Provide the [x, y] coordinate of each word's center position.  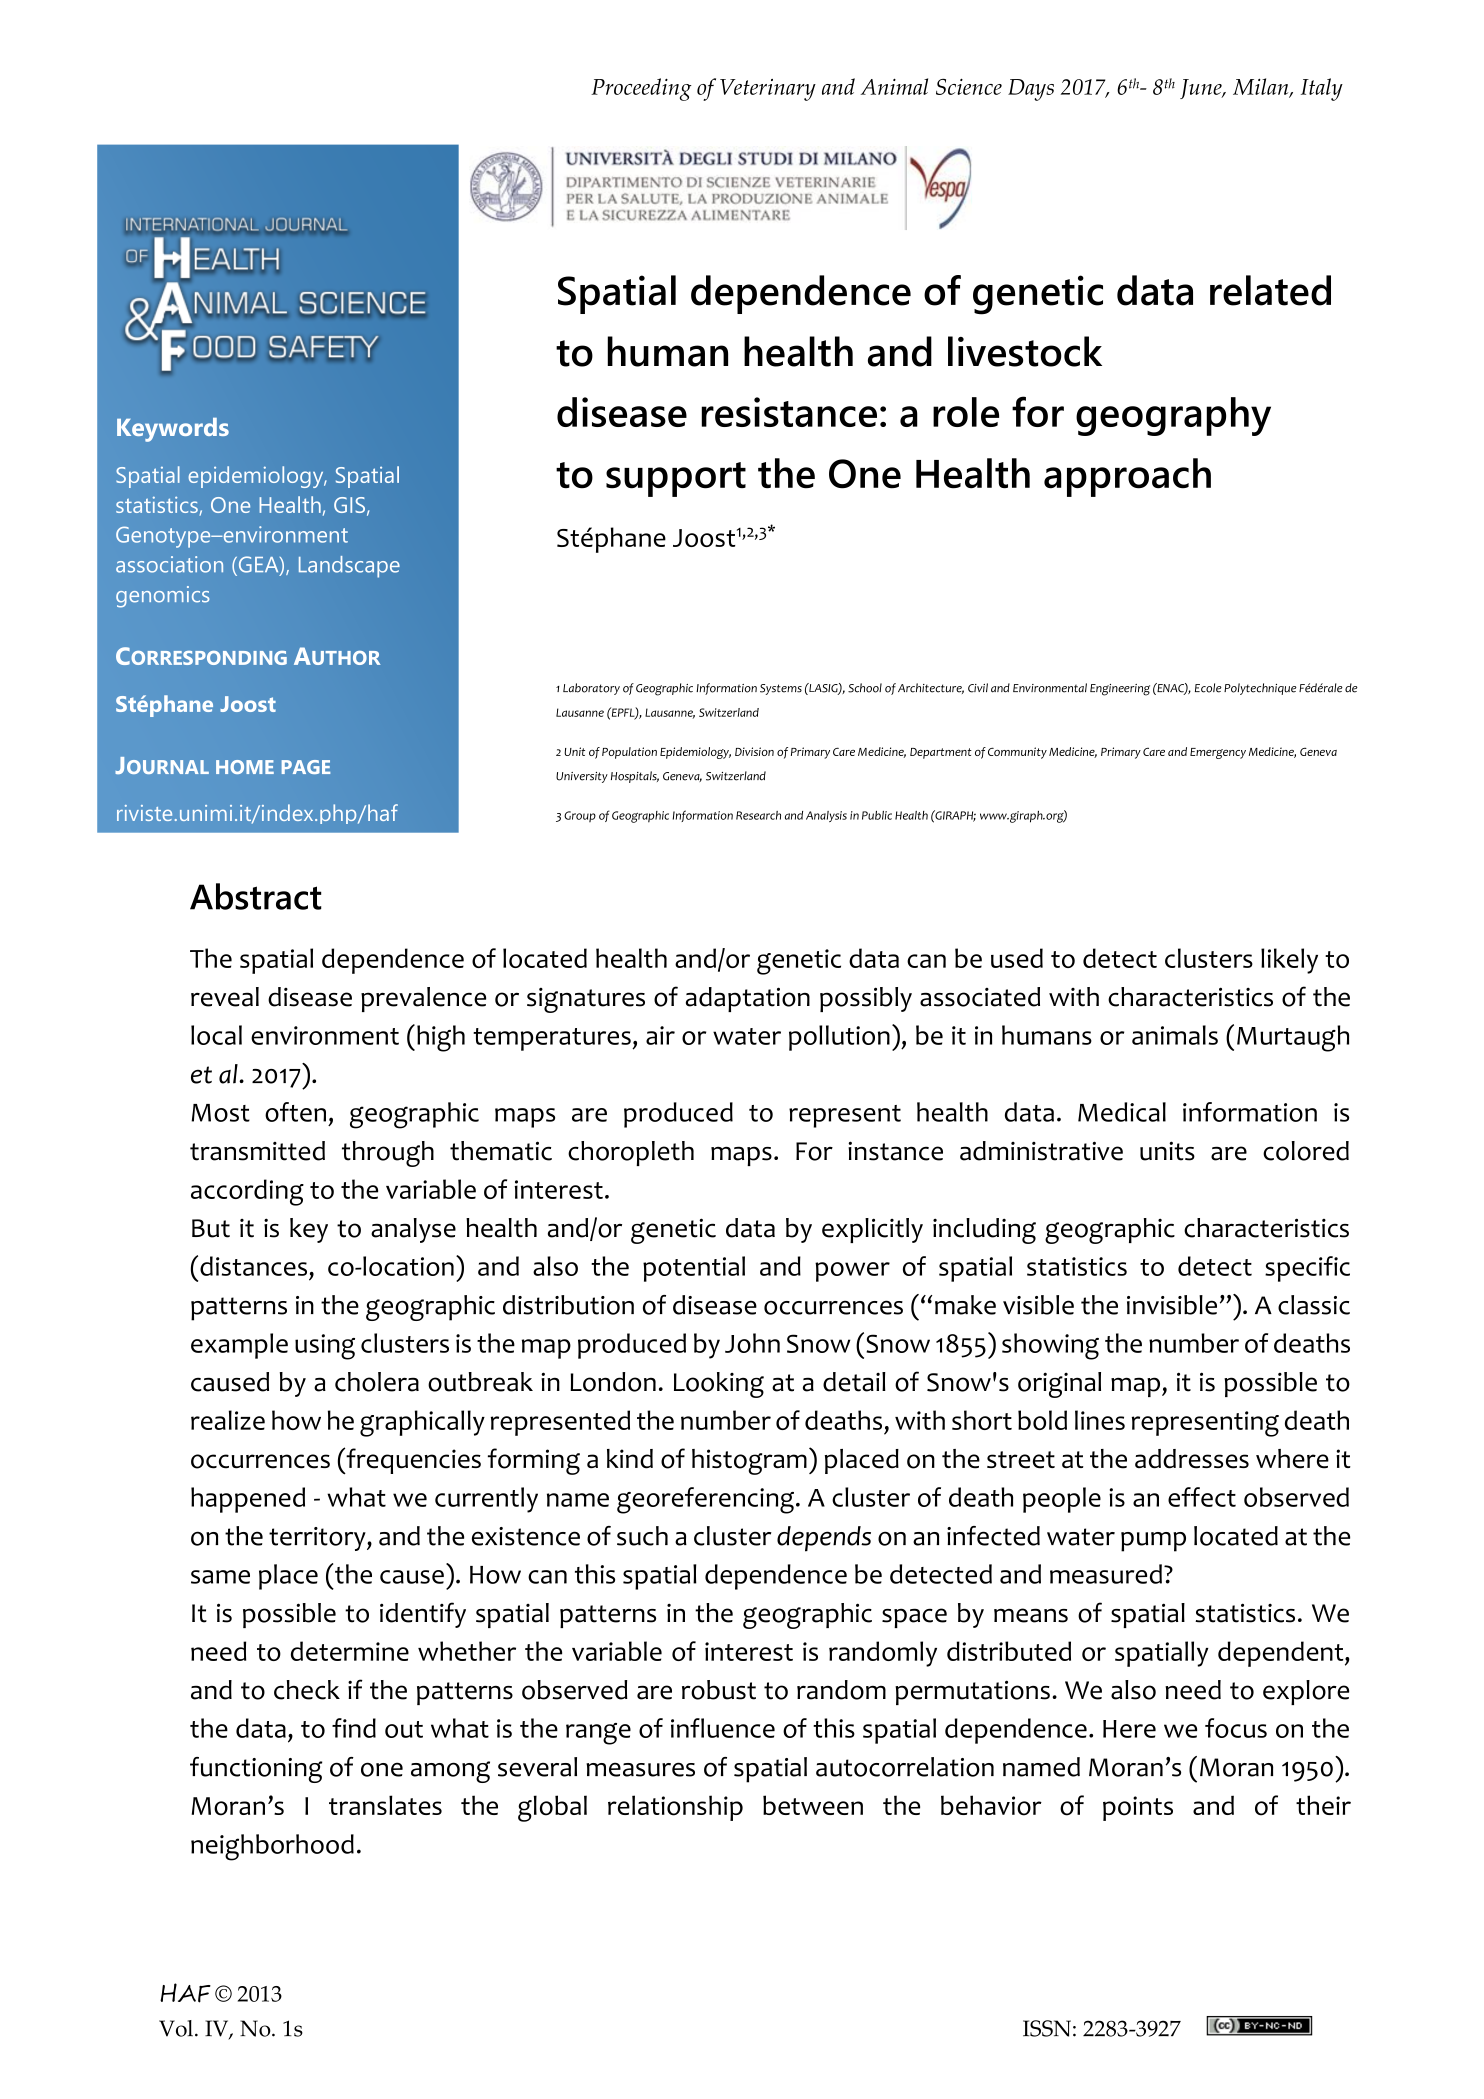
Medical [1122, 1112]
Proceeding [641, 89]
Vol [176, 2028]
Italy [1322, 89]
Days [1031, 90]
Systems [781, 689]
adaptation [748, 999]
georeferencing [707, 1500]
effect [1202, 1497]
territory [318, 1539]
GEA [258, 565]
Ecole [1208, 688]
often [295, 1112]
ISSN [1047, 2028]
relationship [675, 1808]
